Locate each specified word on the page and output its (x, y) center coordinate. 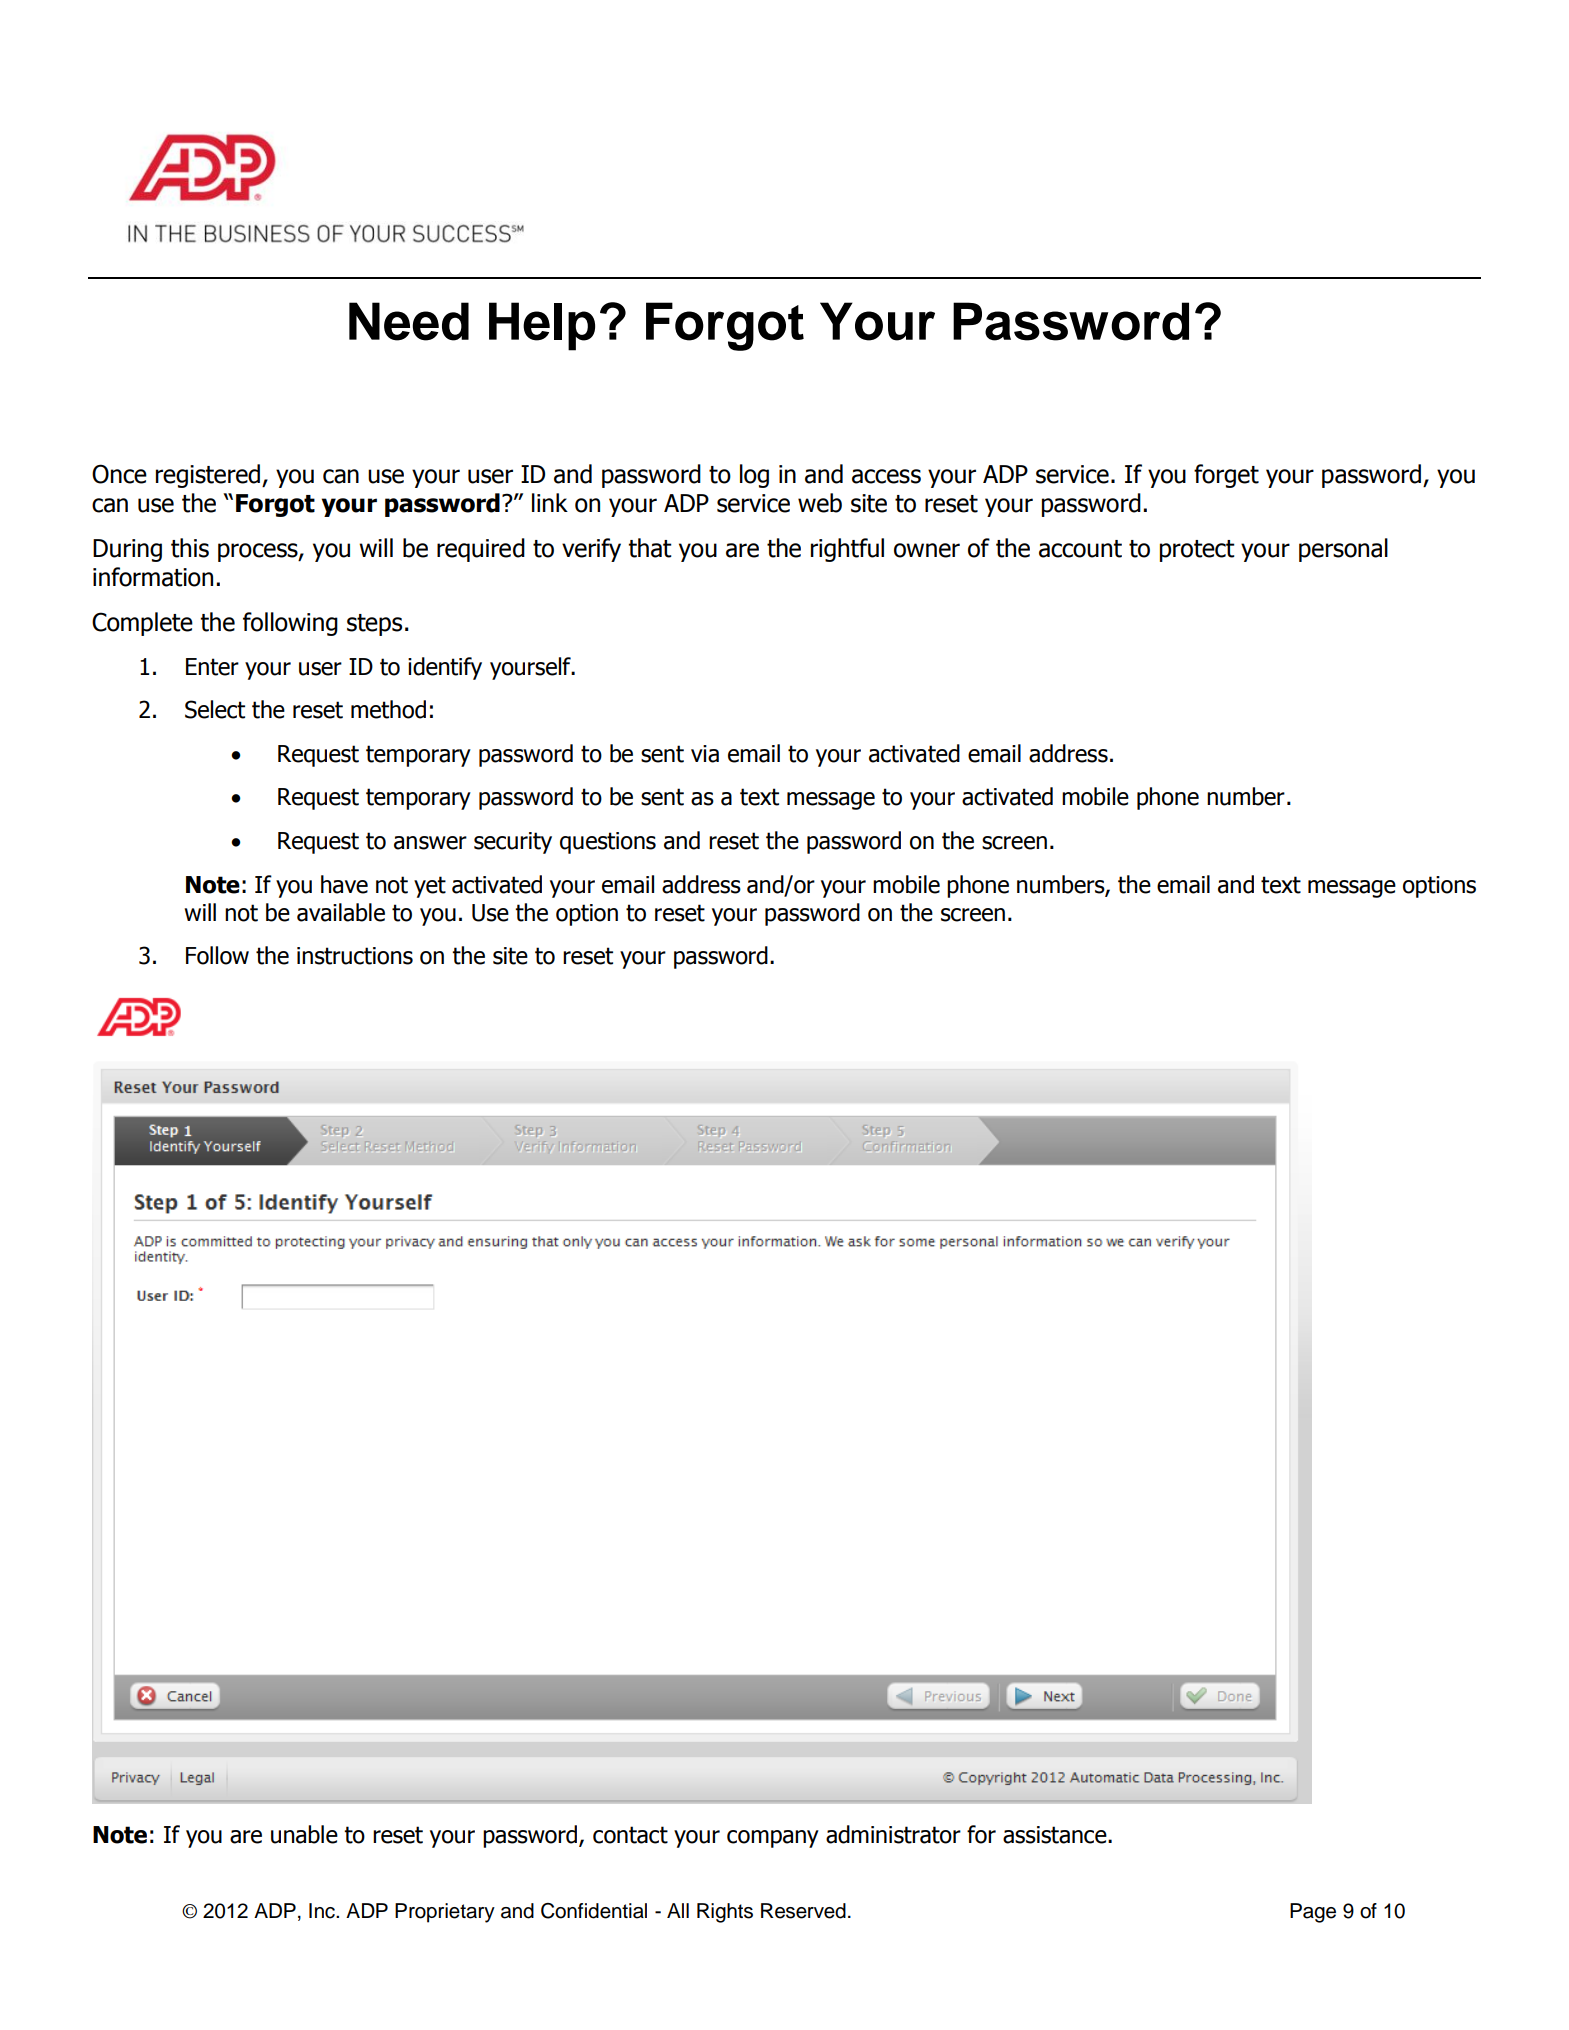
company (773, 1839)
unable (304, 1834)
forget (1226, 476)
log (754, 476)
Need (409, 321)
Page (1313, 1913)
